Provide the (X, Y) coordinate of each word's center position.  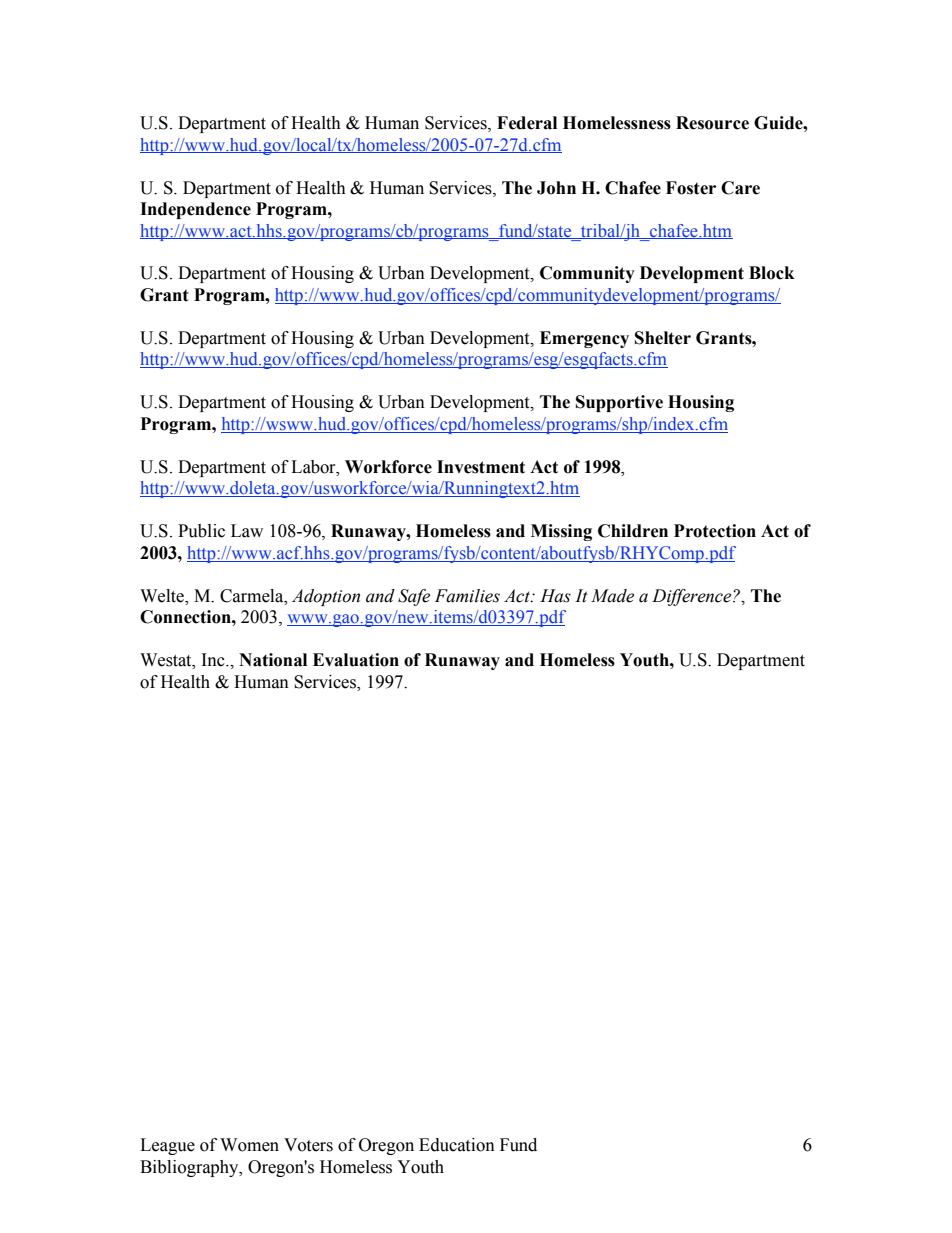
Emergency (584, 339)
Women (249, 1145)
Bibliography (190, 1168)
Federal (527, 123)
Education (457, 1145)
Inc (214, 660)
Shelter (663, 338)
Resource (712, 123)
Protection (715, 531)
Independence (195, 210)
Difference (693, 597)
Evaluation (356, 660)
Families (467, 596)
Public (201, 531)
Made (612, 596)
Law (247, 531)
